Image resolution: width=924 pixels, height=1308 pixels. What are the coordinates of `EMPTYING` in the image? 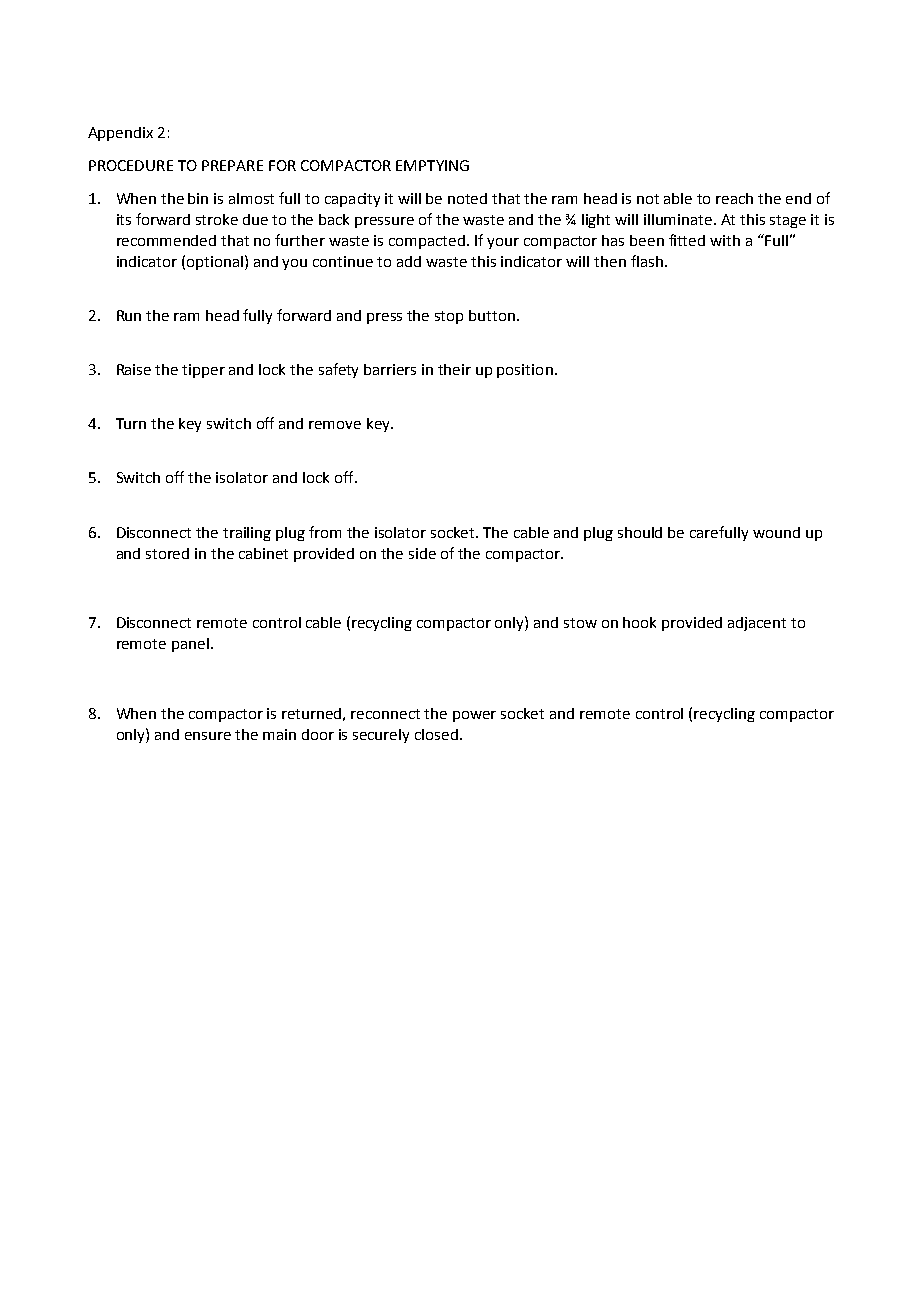 It's located at (432, 165).
